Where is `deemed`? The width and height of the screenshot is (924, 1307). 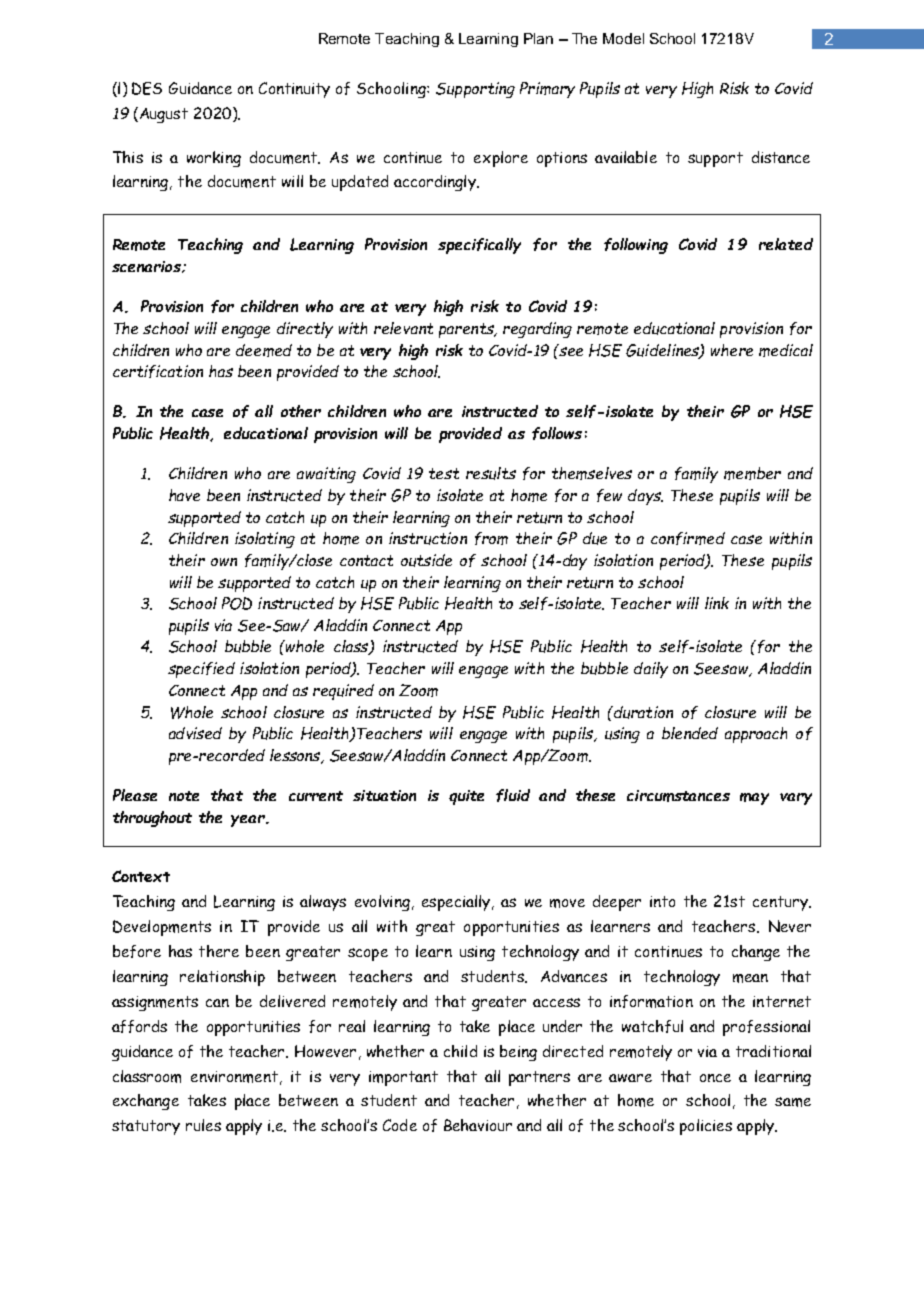 deemed is located at coordinates (264, 350).
